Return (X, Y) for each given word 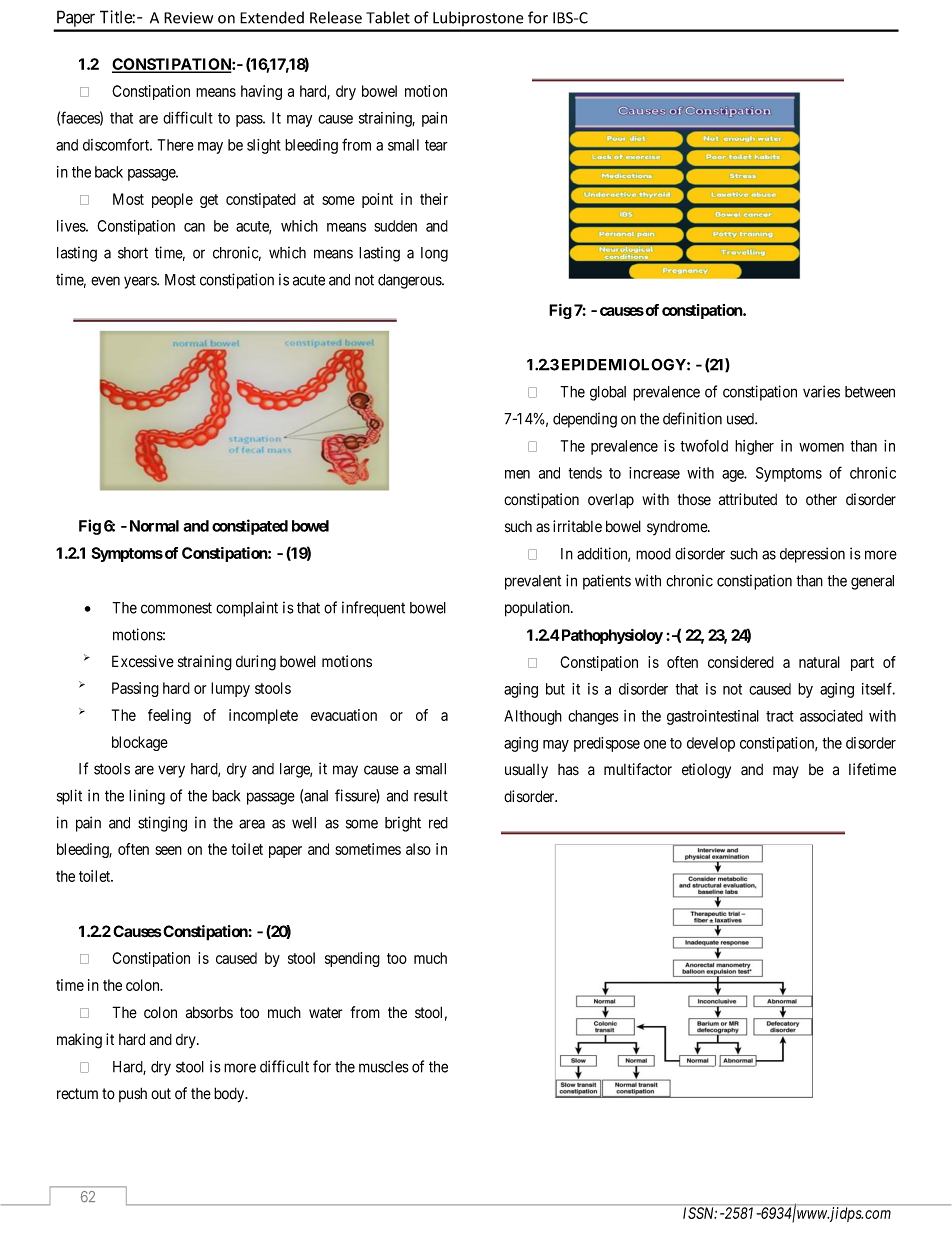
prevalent (533, 582)
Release (336, 17)
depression (812, 555)
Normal (154, 526)
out (161, 1093)
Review (188, 18)
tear (436, 145)
